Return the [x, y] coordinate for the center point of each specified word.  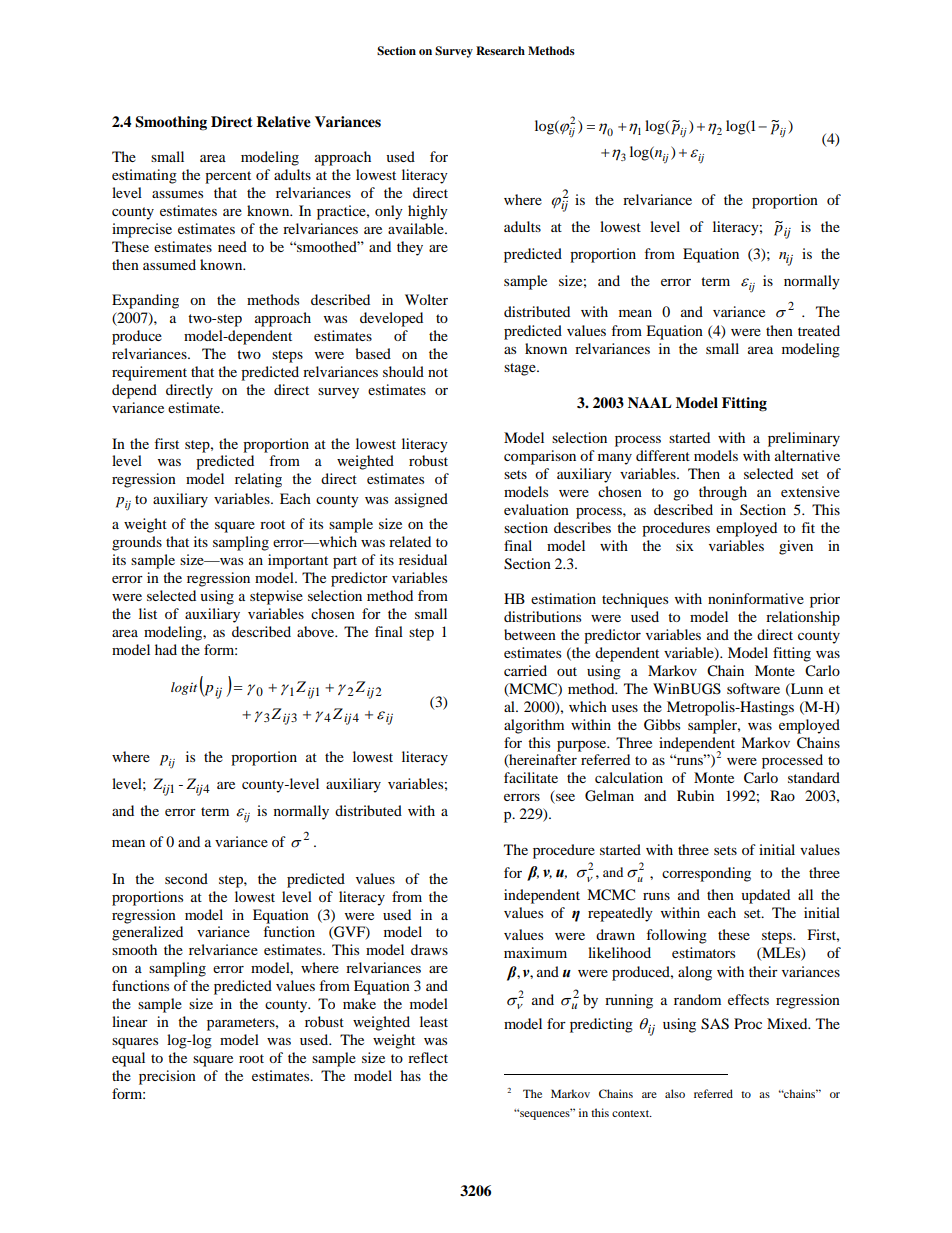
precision [167, 1077]
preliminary [804, 439]
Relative [283, 122]
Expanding [145, 301]
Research [500, 50]
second [186, 878]
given [796, 547]
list [148, 613]
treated [819, 330]
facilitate [531, 777]
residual [423, 559]
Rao [782, 795]
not [438, 372]
